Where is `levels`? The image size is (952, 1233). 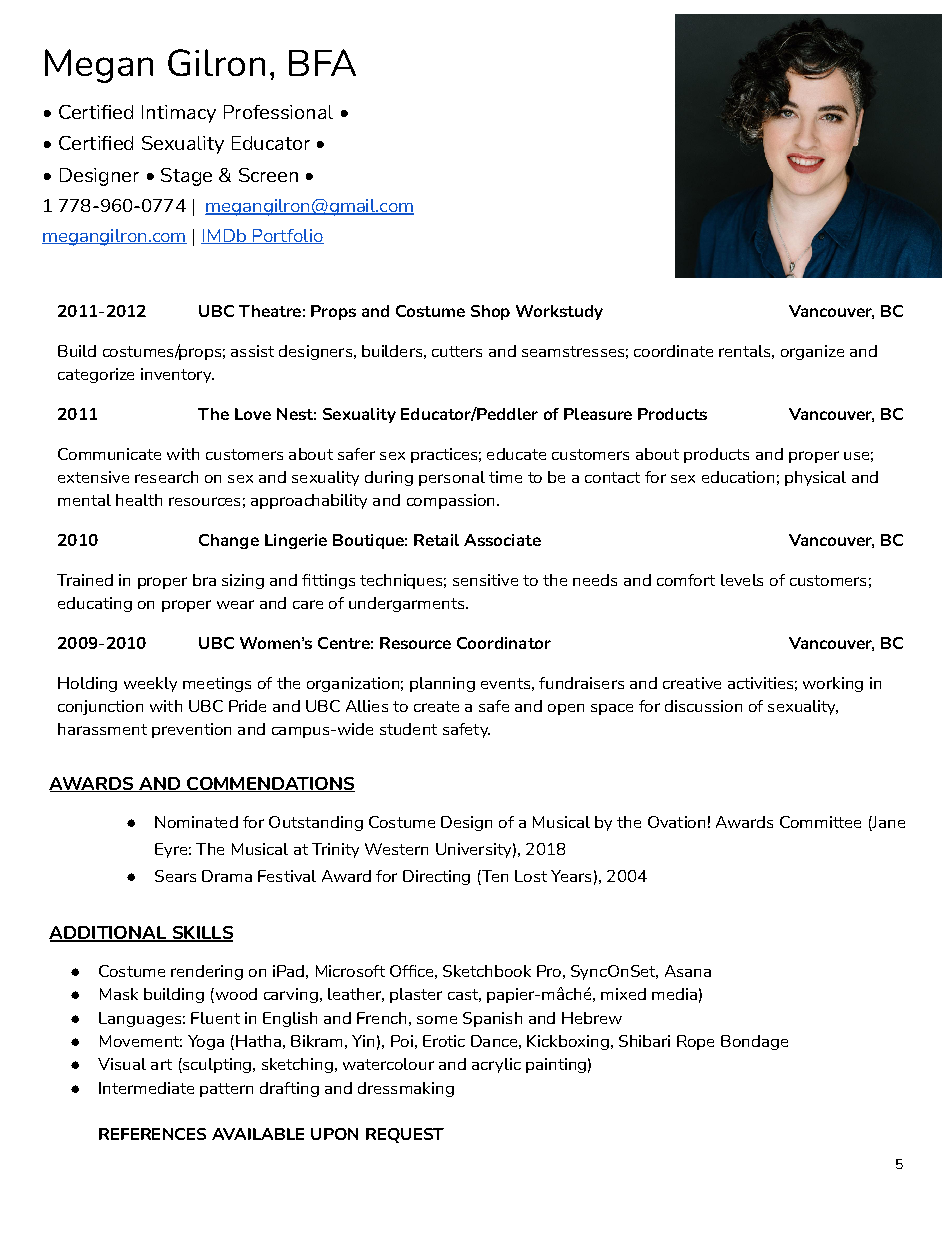
levels is located at coordinates (742, 580).
